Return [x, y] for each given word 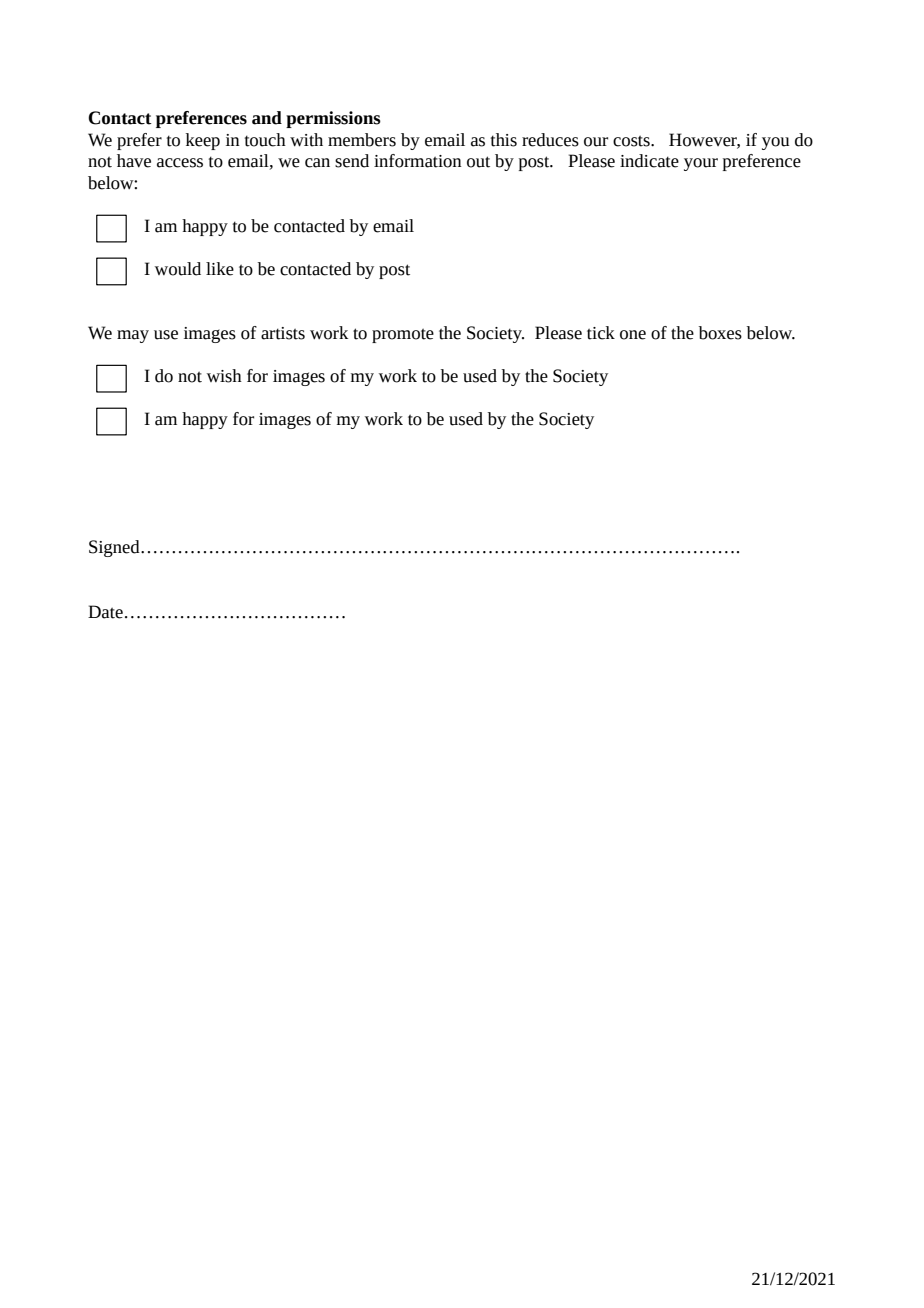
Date [105, 612]
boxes [720, 333]
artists [283, 333]
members [362, 140]
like [220, 269]
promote [403, 336]
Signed [115, 548]
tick [601, 333]
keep [203, 141]
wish [224, 376]
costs [632, 141]
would [178, 269]
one [633, 335]
